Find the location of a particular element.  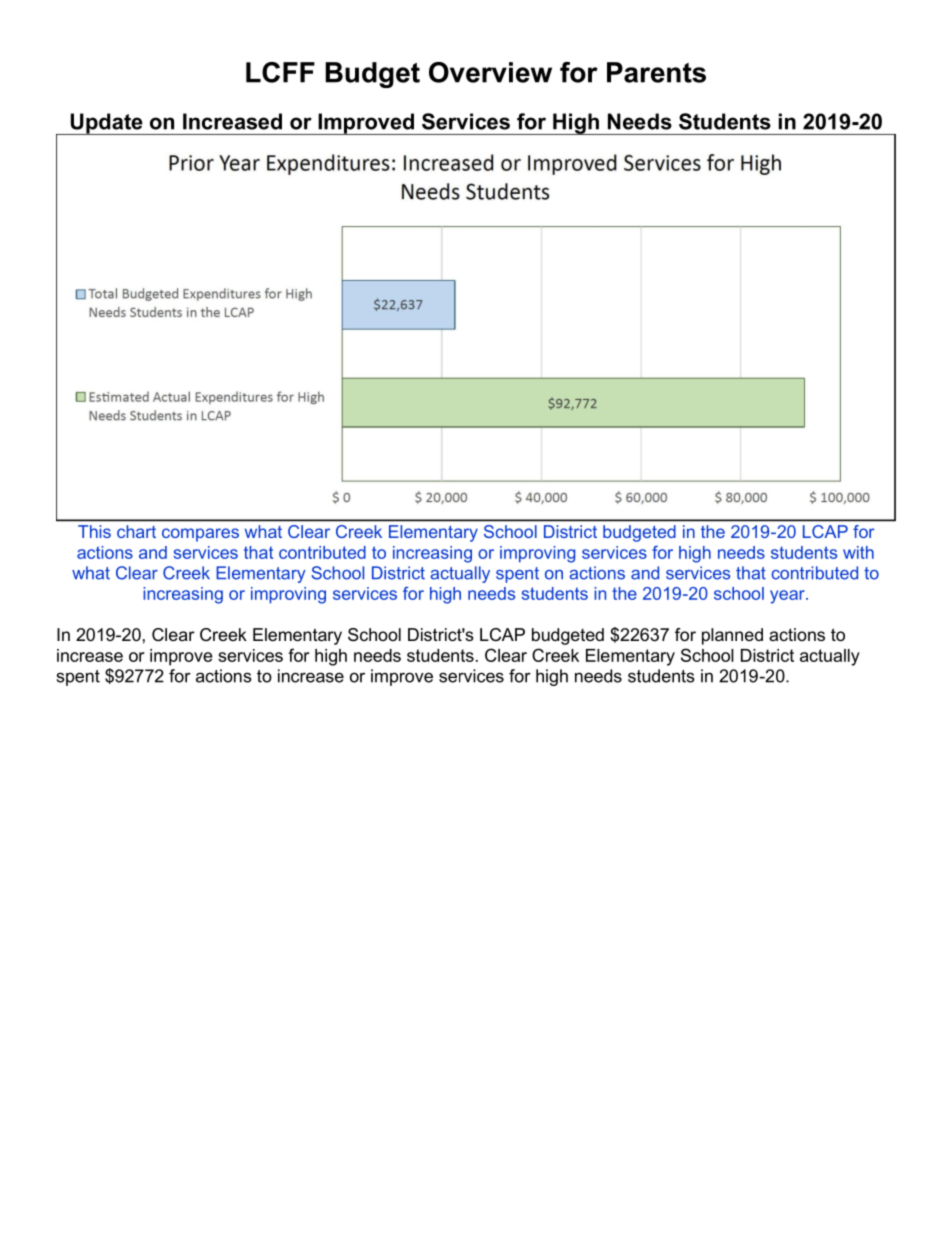

compares is located at coordinates (200, 535).
